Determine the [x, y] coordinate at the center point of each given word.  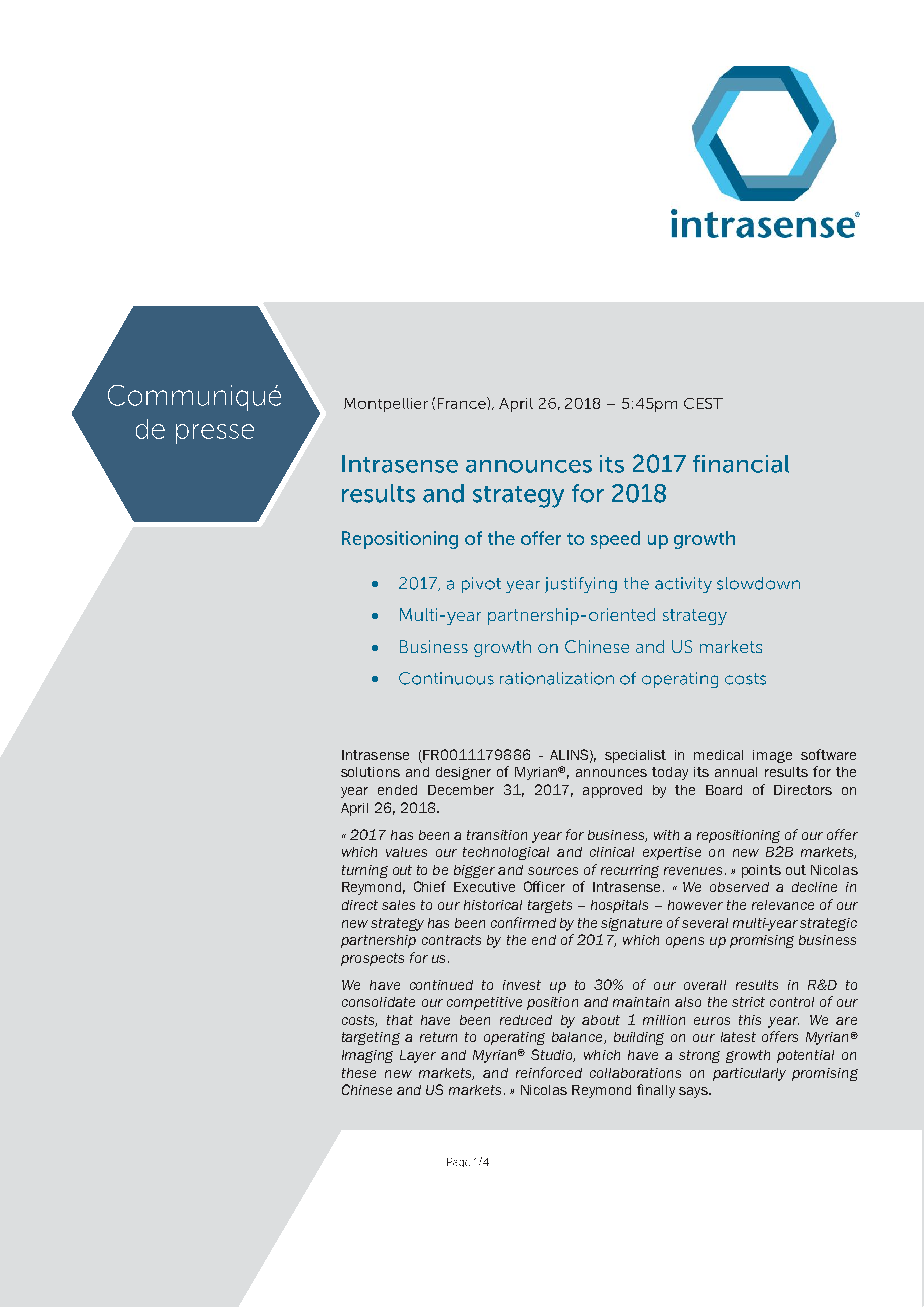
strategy [397, 924]
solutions [370, 772]
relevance [783, 905]
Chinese [367, 1089]
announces [611, 773]
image [772, 756]
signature [631, 924]
